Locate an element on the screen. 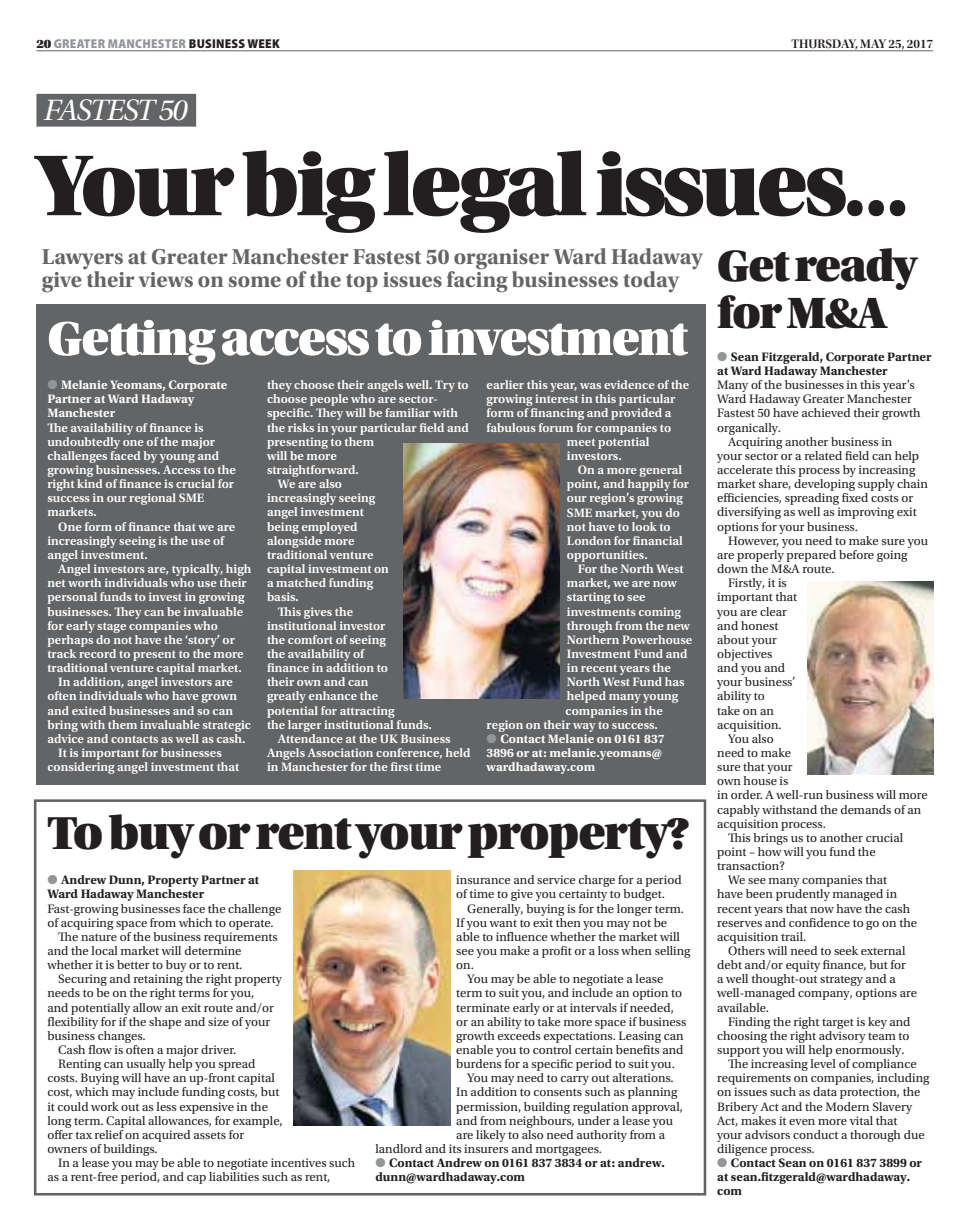  acquired is located at coordinates (166, 1136).
